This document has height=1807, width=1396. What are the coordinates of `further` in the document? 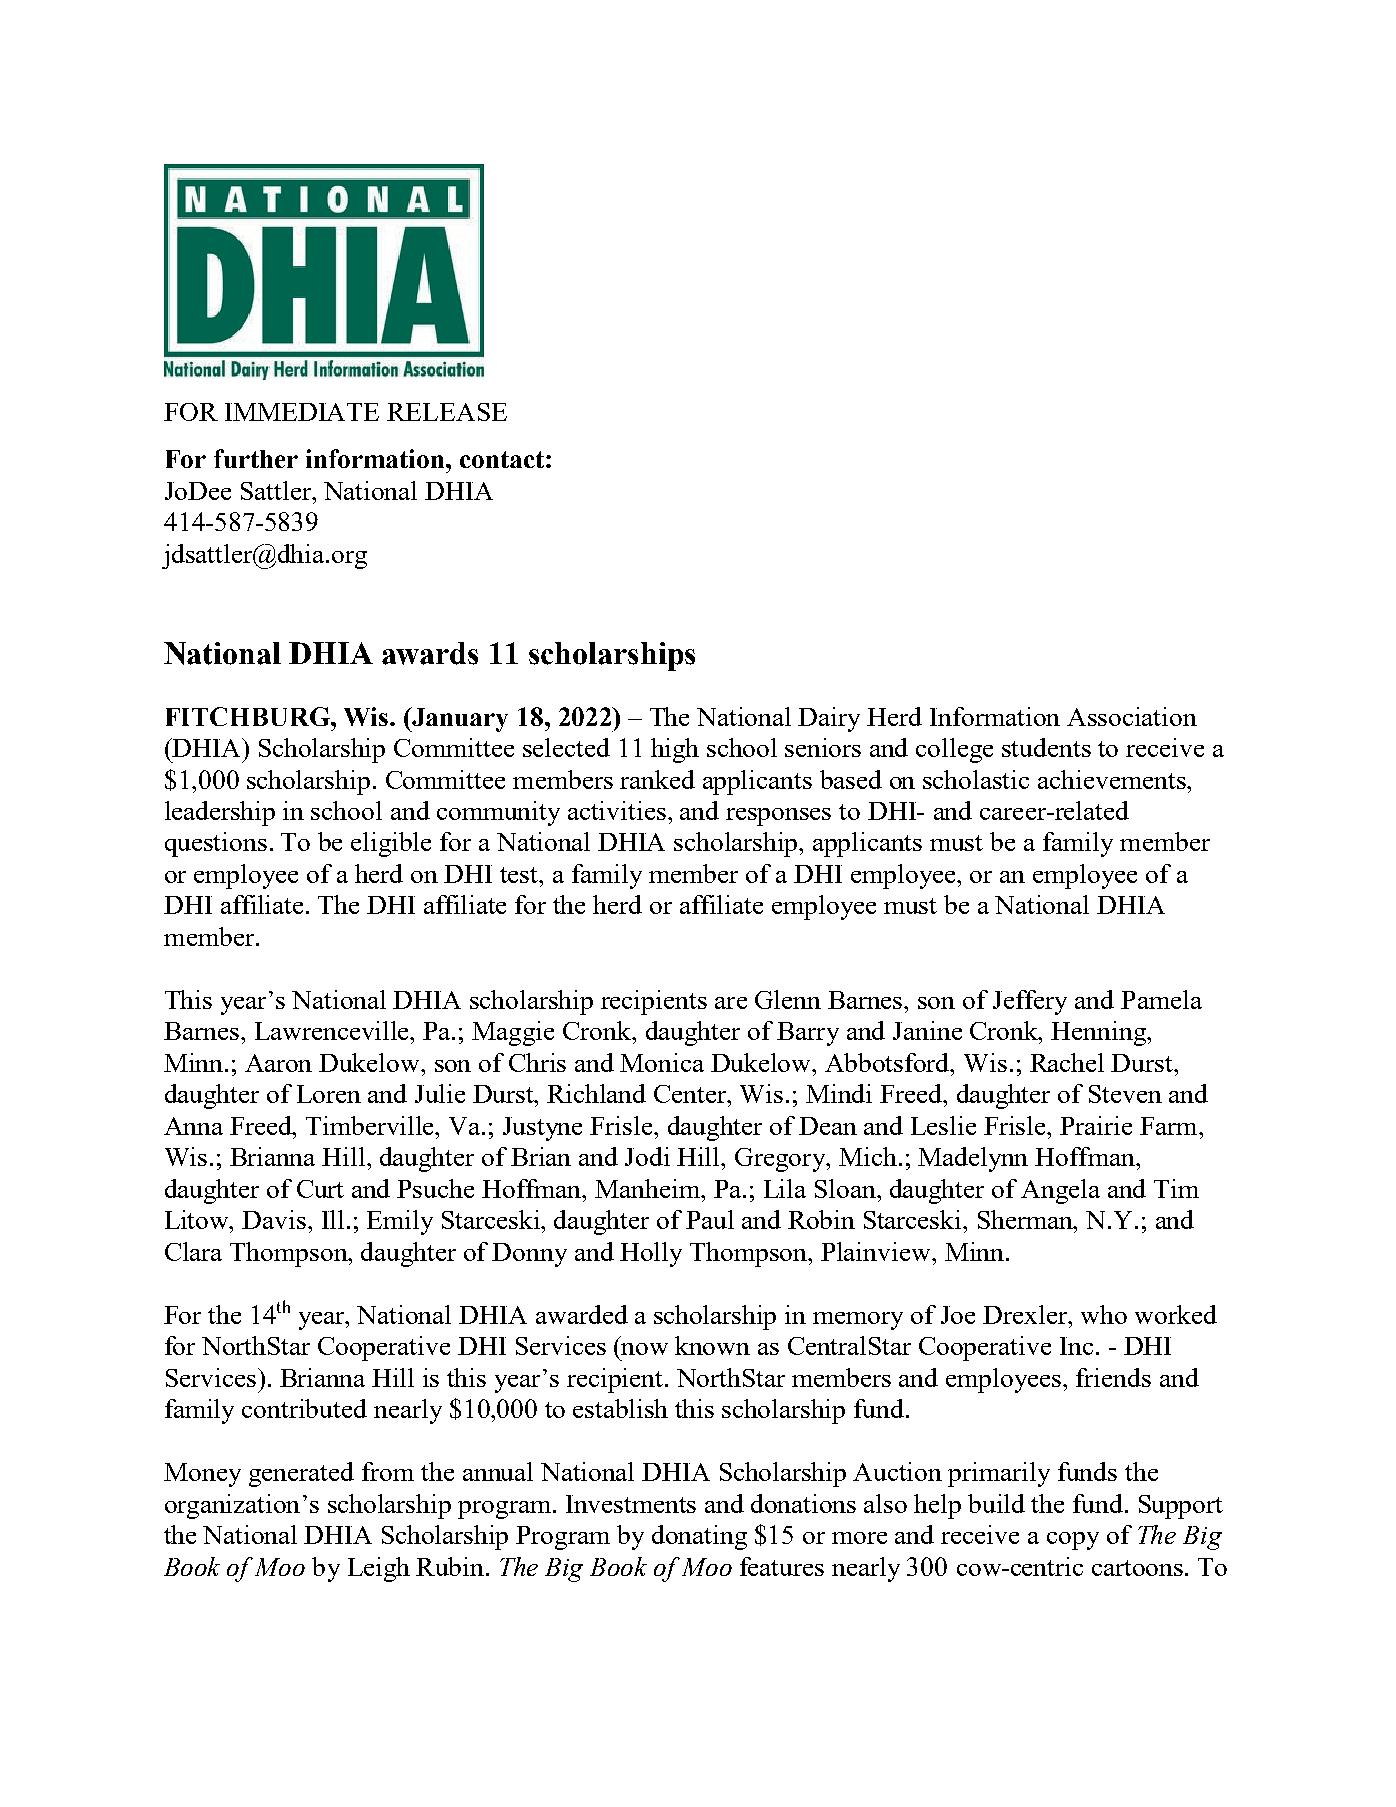 It's located at (256, 458).
